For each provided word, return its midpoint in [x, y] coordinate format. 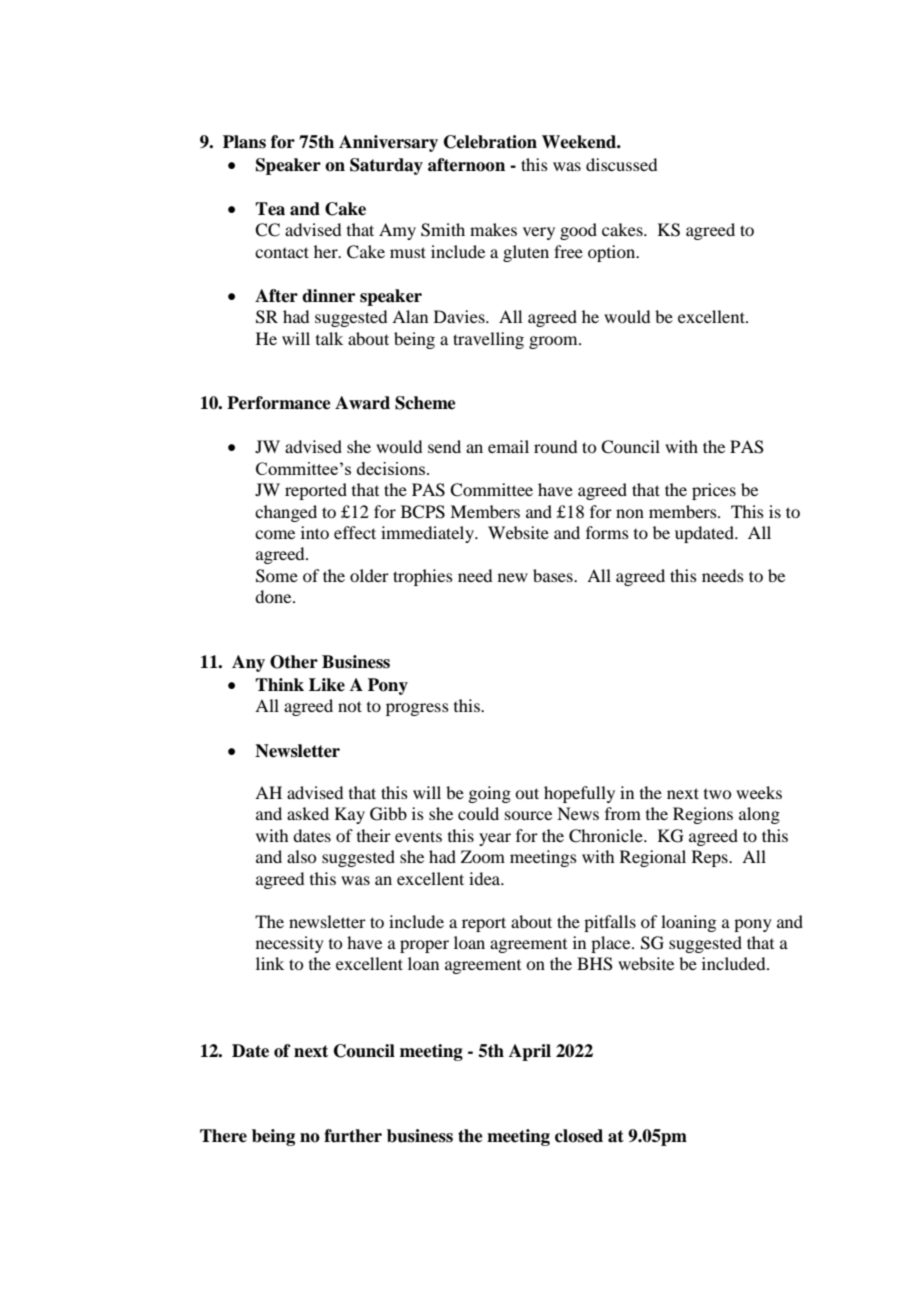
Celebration [490, 142]
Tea [270, 209]
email [508, 446]
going [489, 794]
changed [286, 513]
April [530, 1052]
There [223, 1136]
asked [308, 813]
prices [714, 491]
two [717, 794]
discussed [621, 164]
